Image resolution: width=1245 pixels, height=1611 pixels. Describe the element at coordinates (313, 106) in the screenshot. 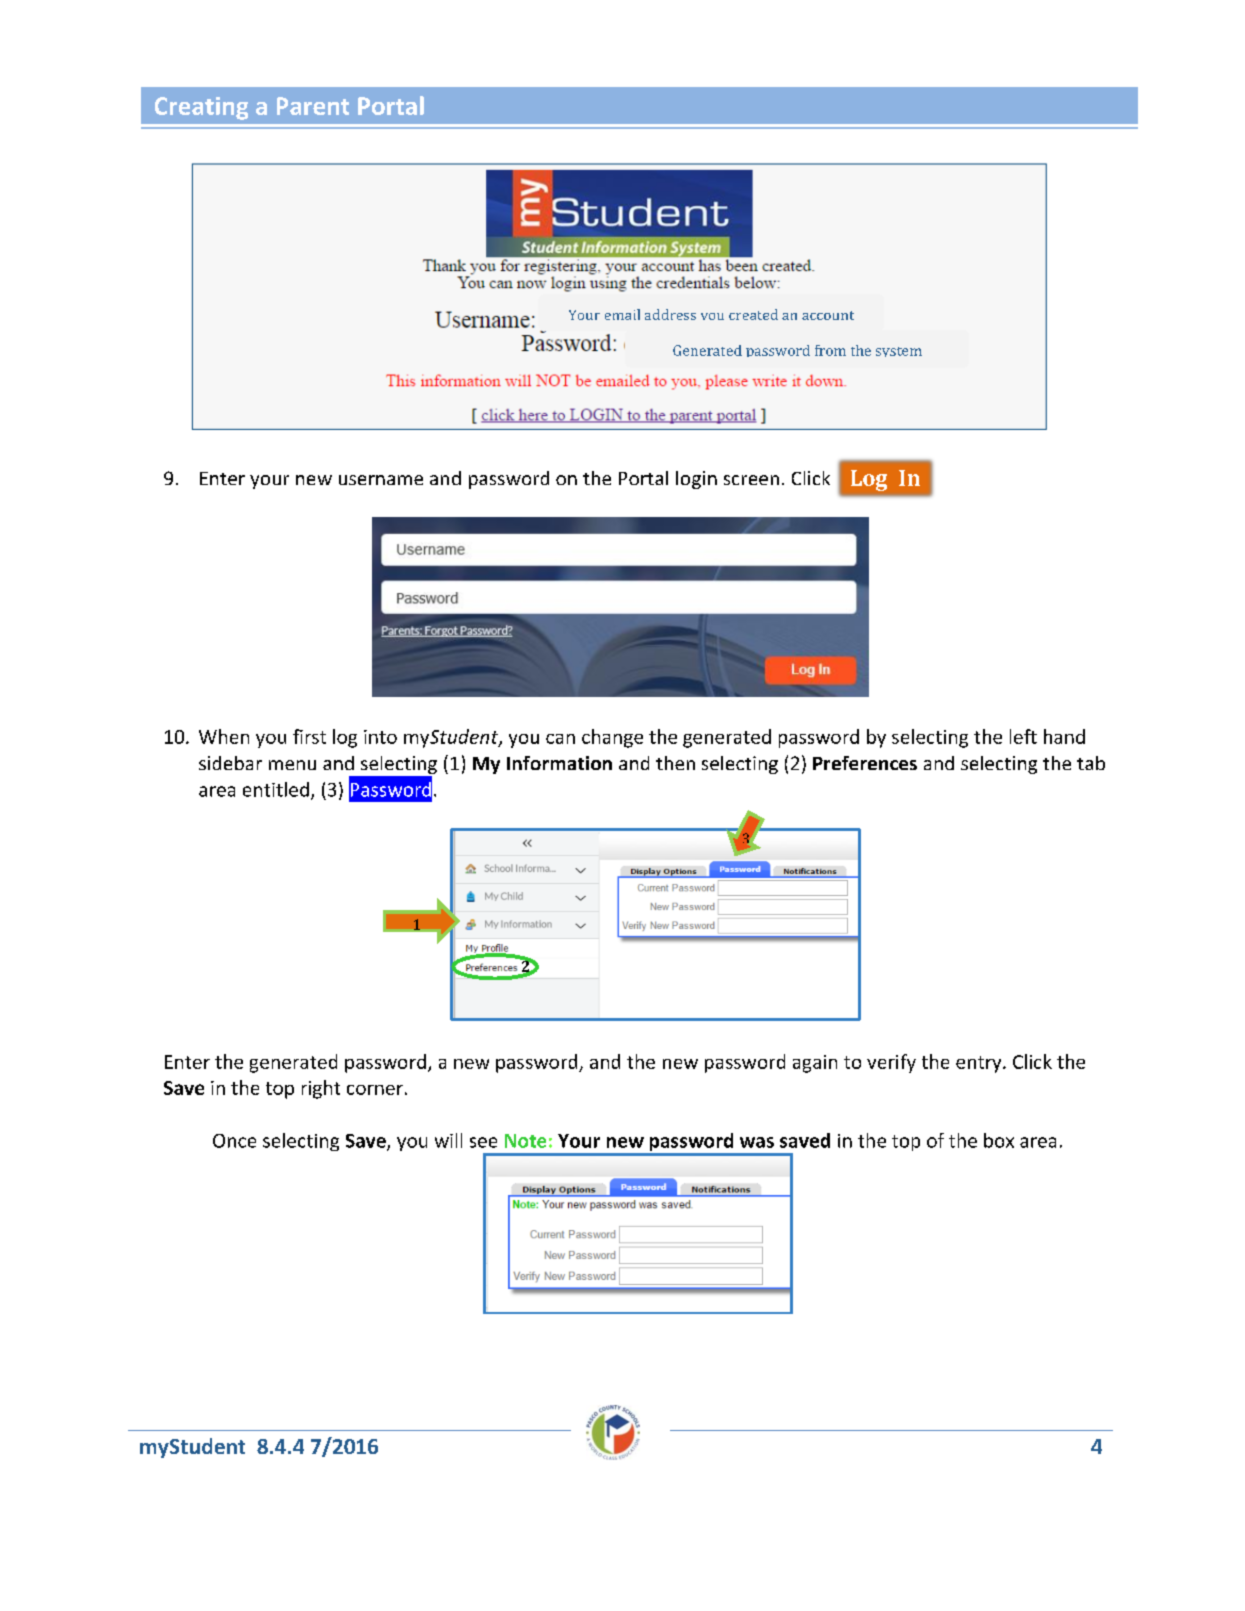

I see `Parent` at that location.
